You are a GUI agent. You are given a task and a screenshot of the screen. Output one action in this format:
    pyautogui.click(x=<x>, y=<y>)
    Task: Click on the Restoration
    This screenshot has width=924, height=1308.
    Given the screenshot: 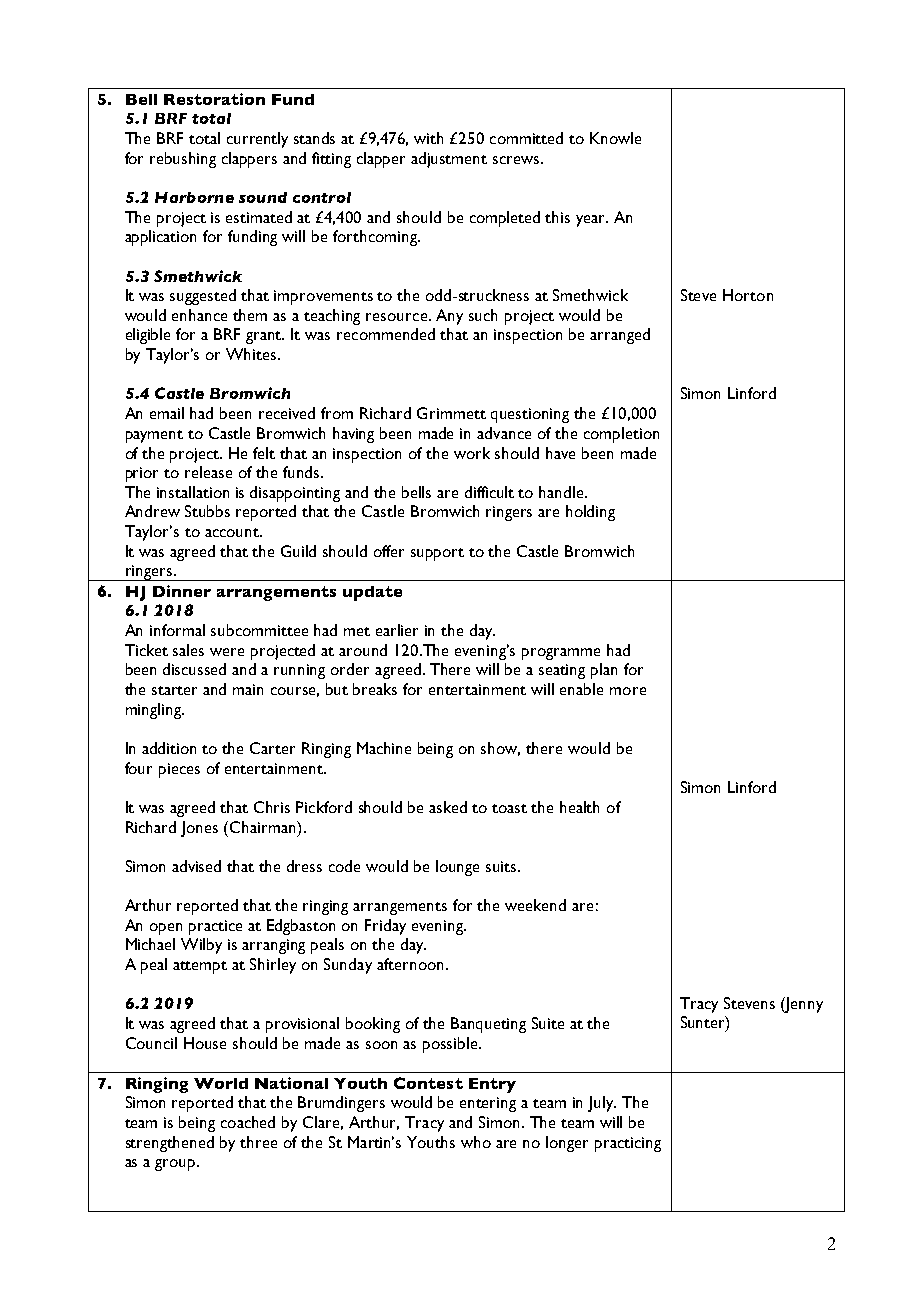 What is the action you would take?
    pyautogui.click(x=214, y=99)
